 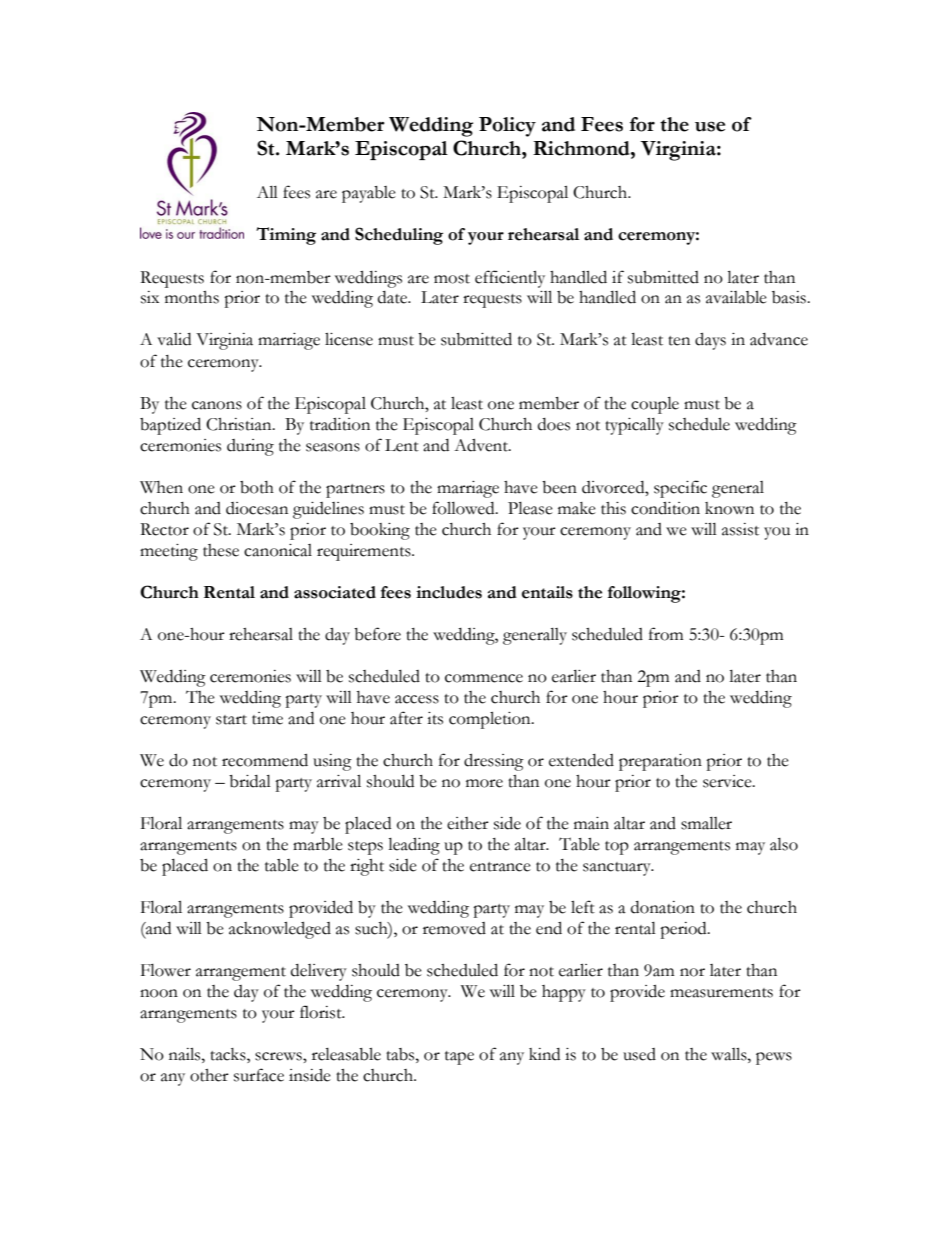 What do you see at coordinates (728, 781) in the screenshot?
I see `service` at bounding box center [728, 781].
